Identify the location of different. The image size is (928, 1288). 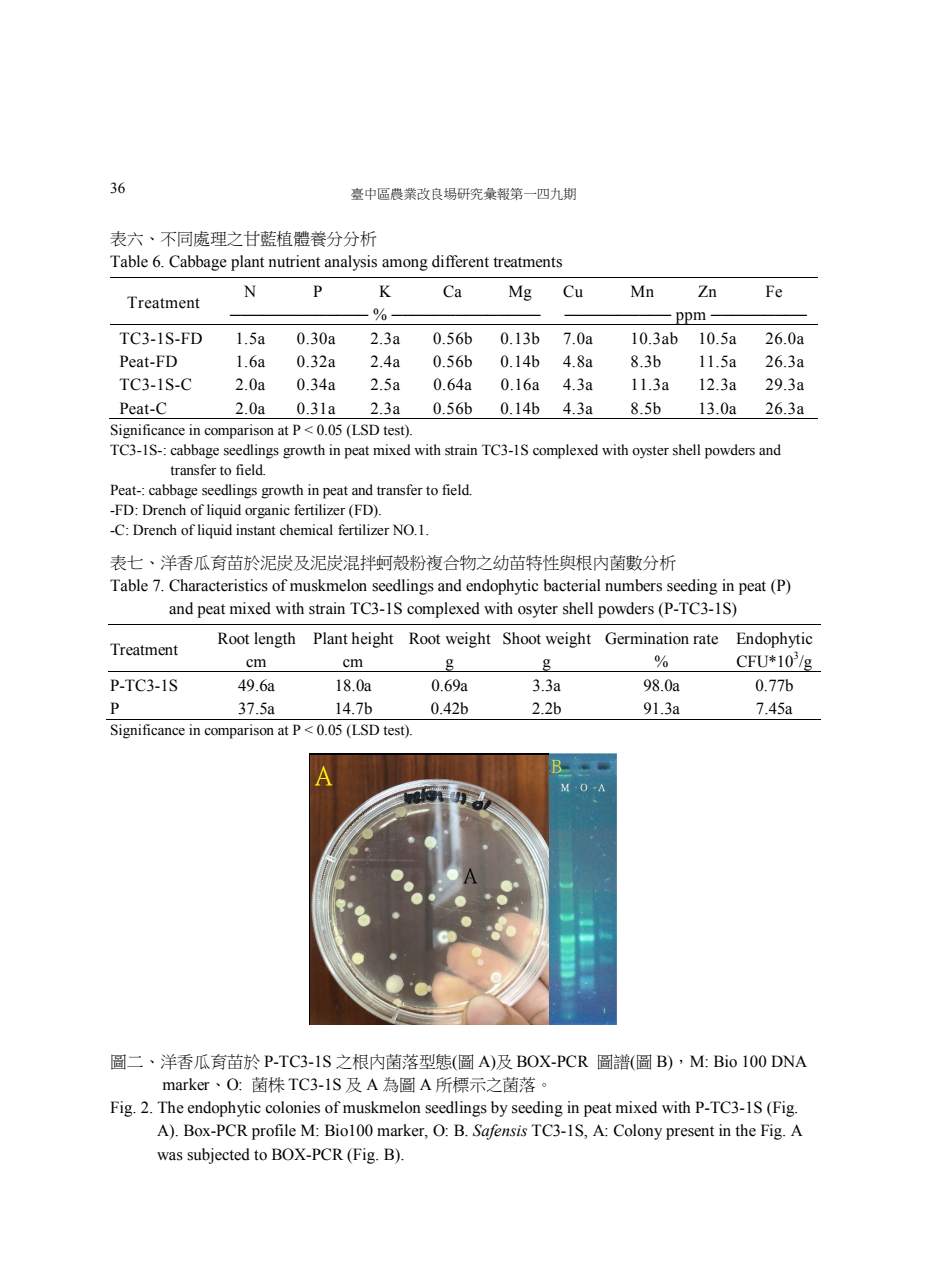
(460, 261).
